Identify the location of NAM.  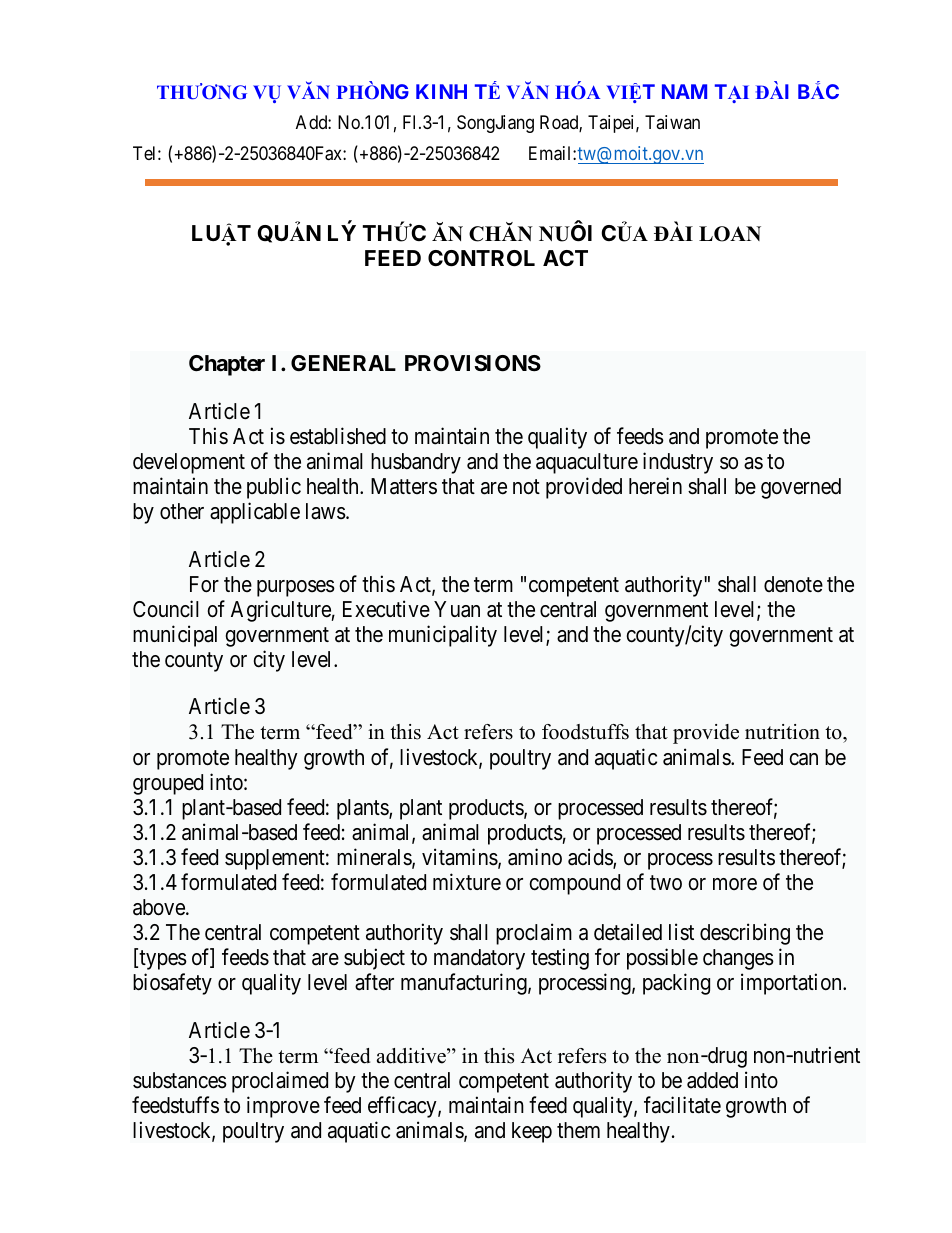
(684, 91).
